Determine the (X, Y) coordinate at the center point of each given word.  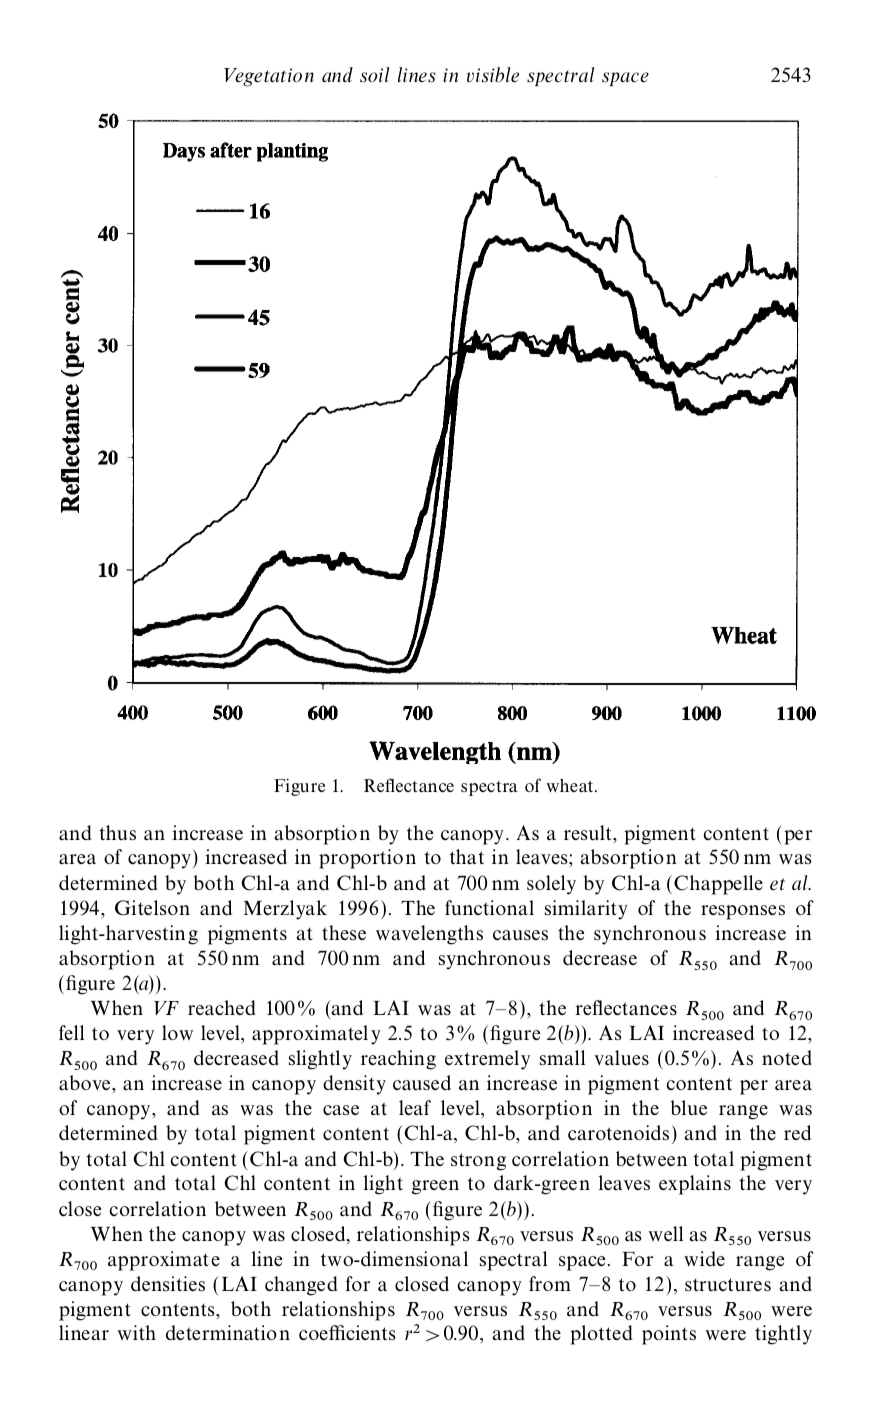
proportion (367, 859)
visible (492, 75)
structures (728, 1285)
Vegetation (269, 77)
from (550, 1283)
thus (117, 833)
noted (787, 1057)
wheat (571, 785)
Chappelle (718, 885)
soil (375, 75)
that (467, 856)
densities (168, 1283)
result (589, 833)
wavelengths (429, 935)
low (177, 1032)
